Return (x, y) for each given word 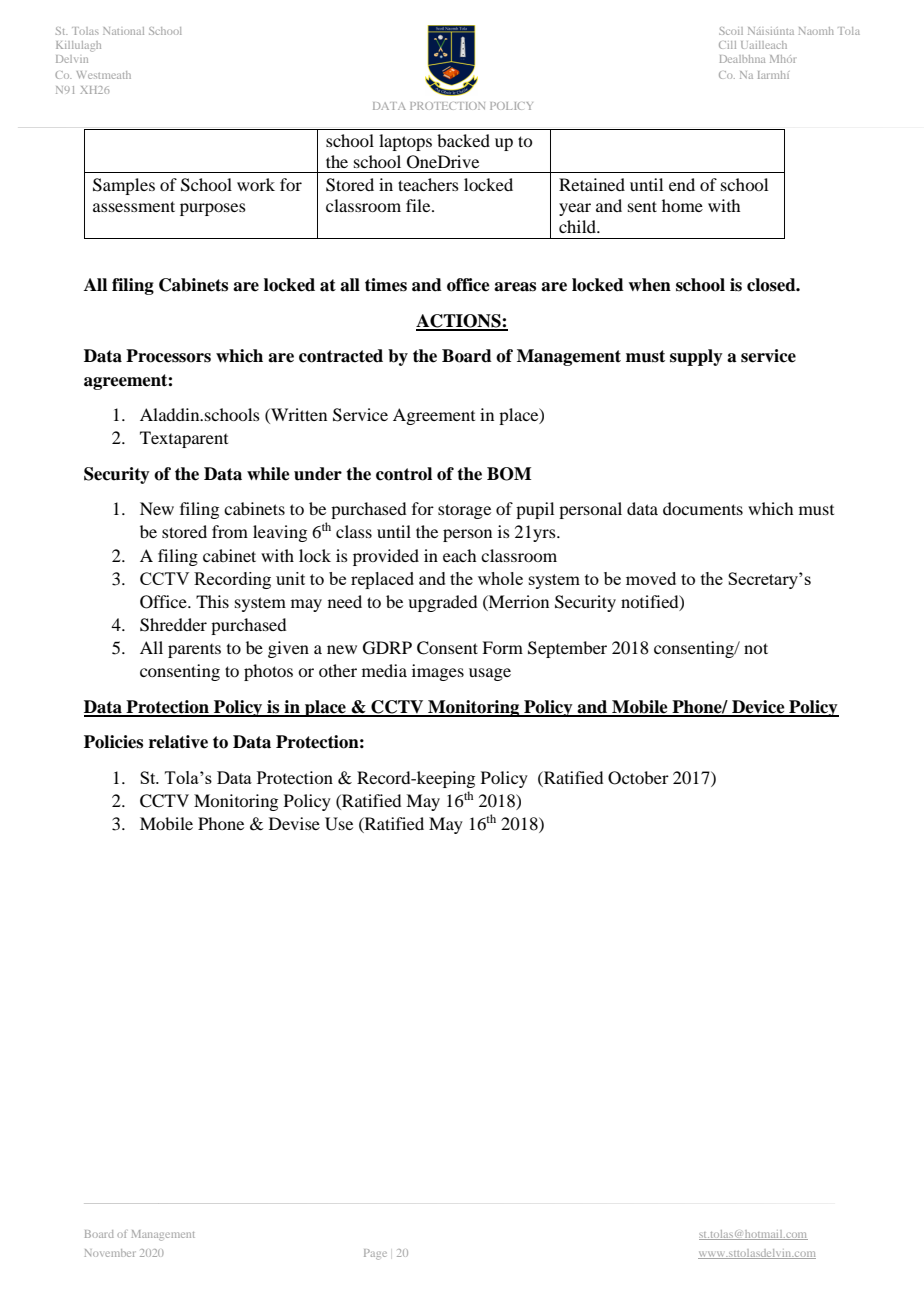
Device (758, 708)
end (682, 184)
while (268, 474)
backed (463, 140)
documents (703, 508)
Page (375, 1254)
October (638, 778)
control (404, 474)
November (110, 1253)
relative (178, 742)
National (123, 31)
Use (339, 824)
